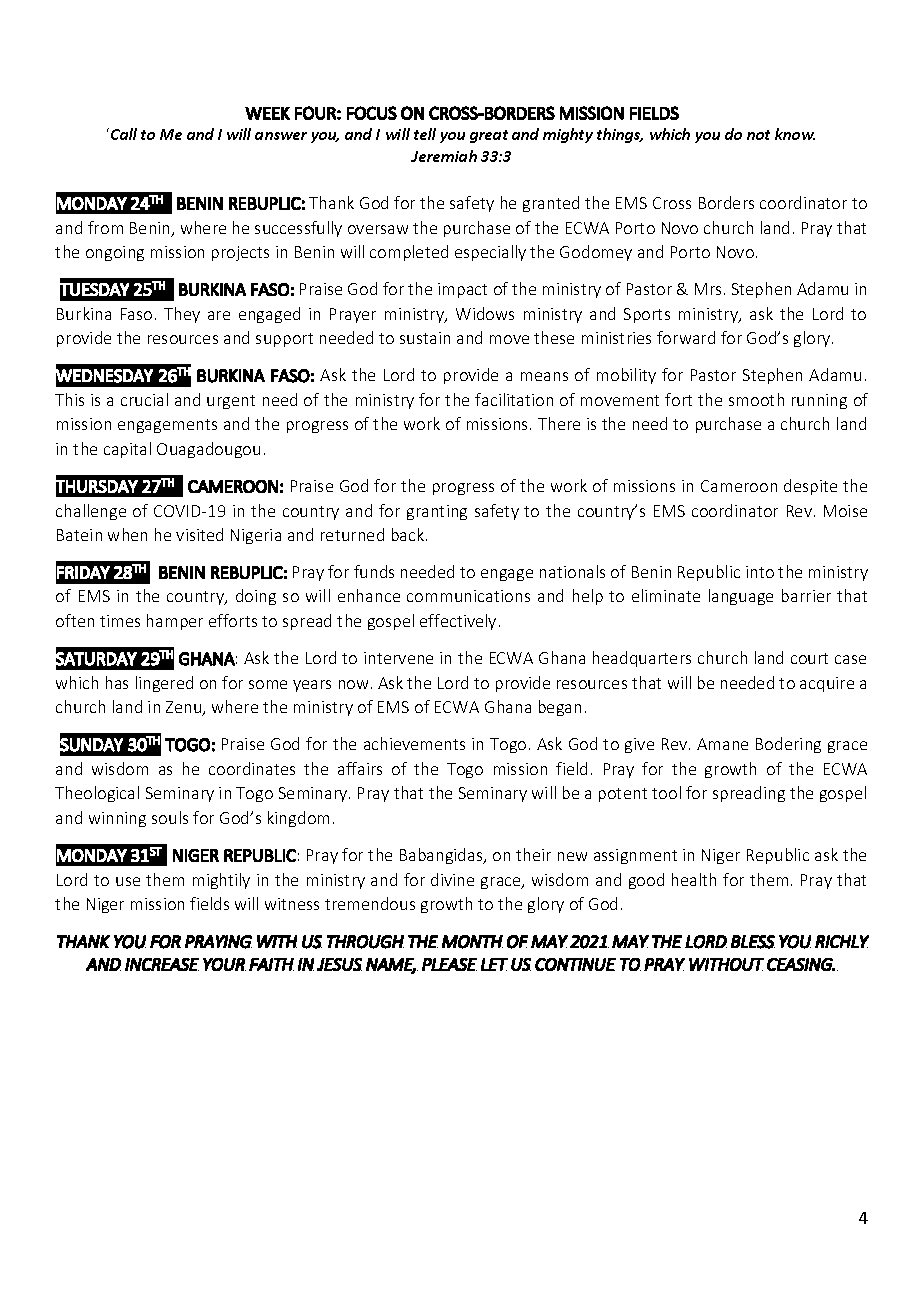 Image resolution: width=924 pixels, height=1308 pixels. What do you see at coordinates (686, 337) in the screenshot?
I see `forward` at bounding box center [686, 337].
